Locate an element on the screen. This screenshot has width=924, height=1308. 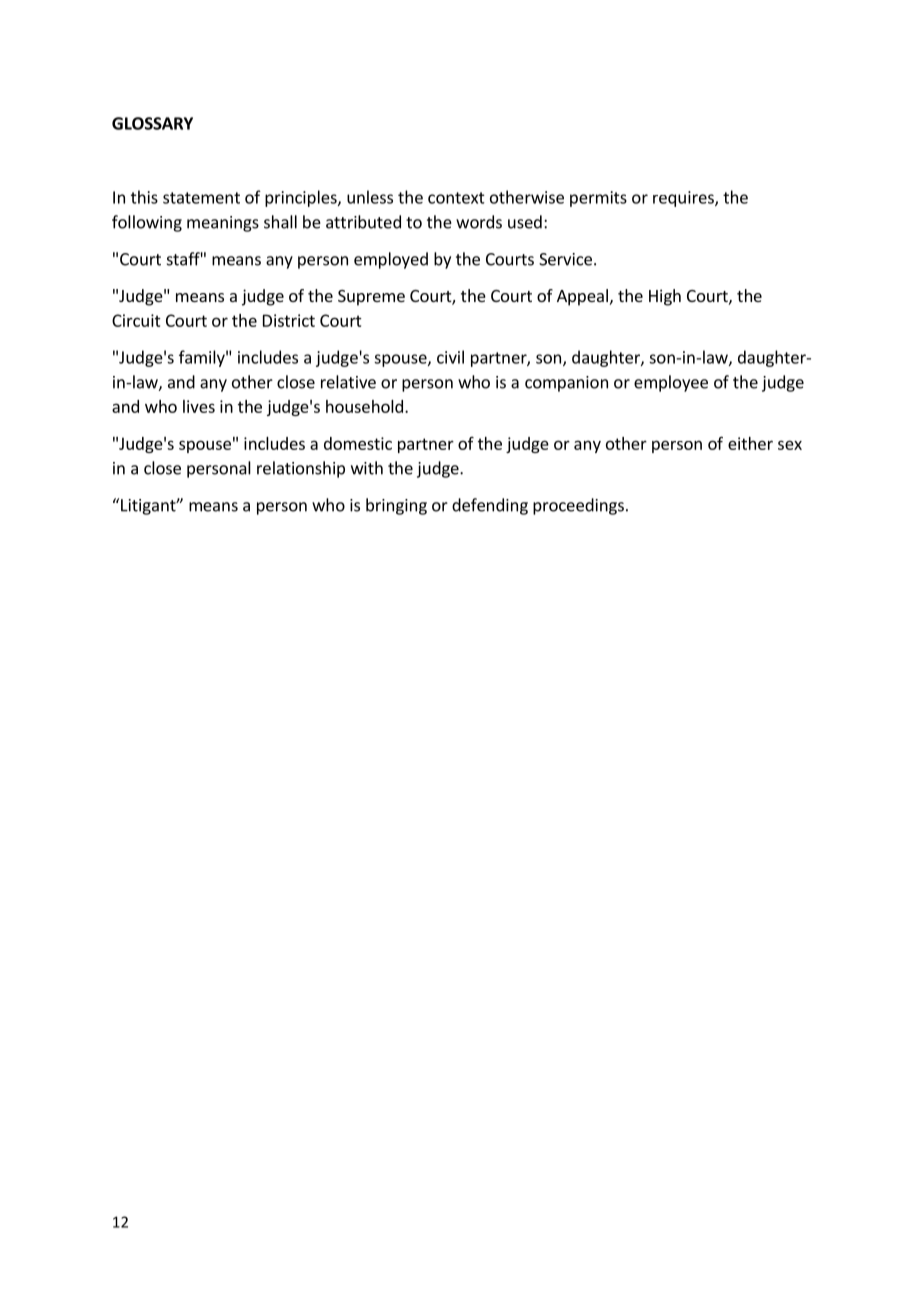
lives is located at coordinates (199, 406).
